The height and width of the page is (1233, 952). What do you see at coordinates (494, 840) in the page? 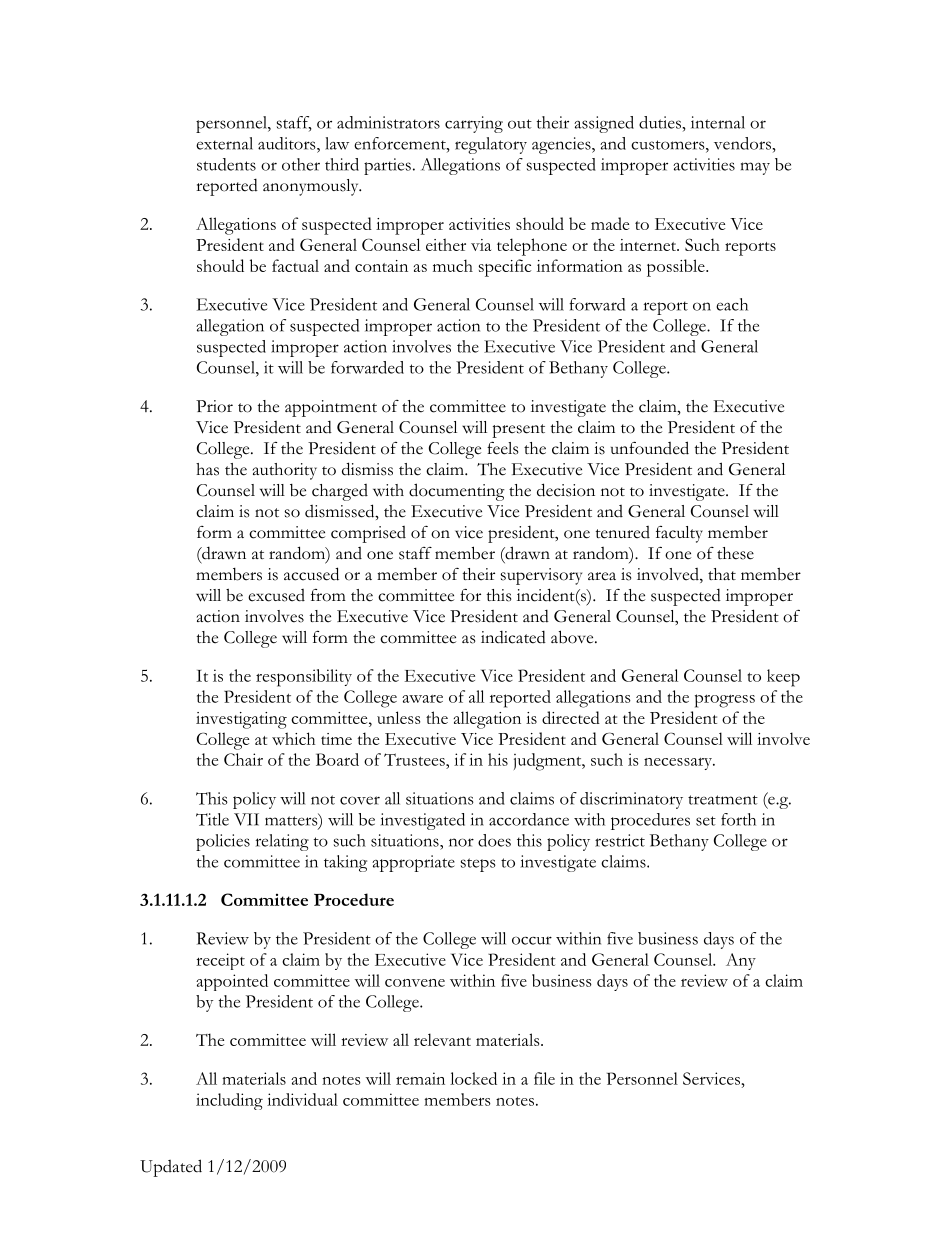
I see `does` at bounding box center [494, 840].
